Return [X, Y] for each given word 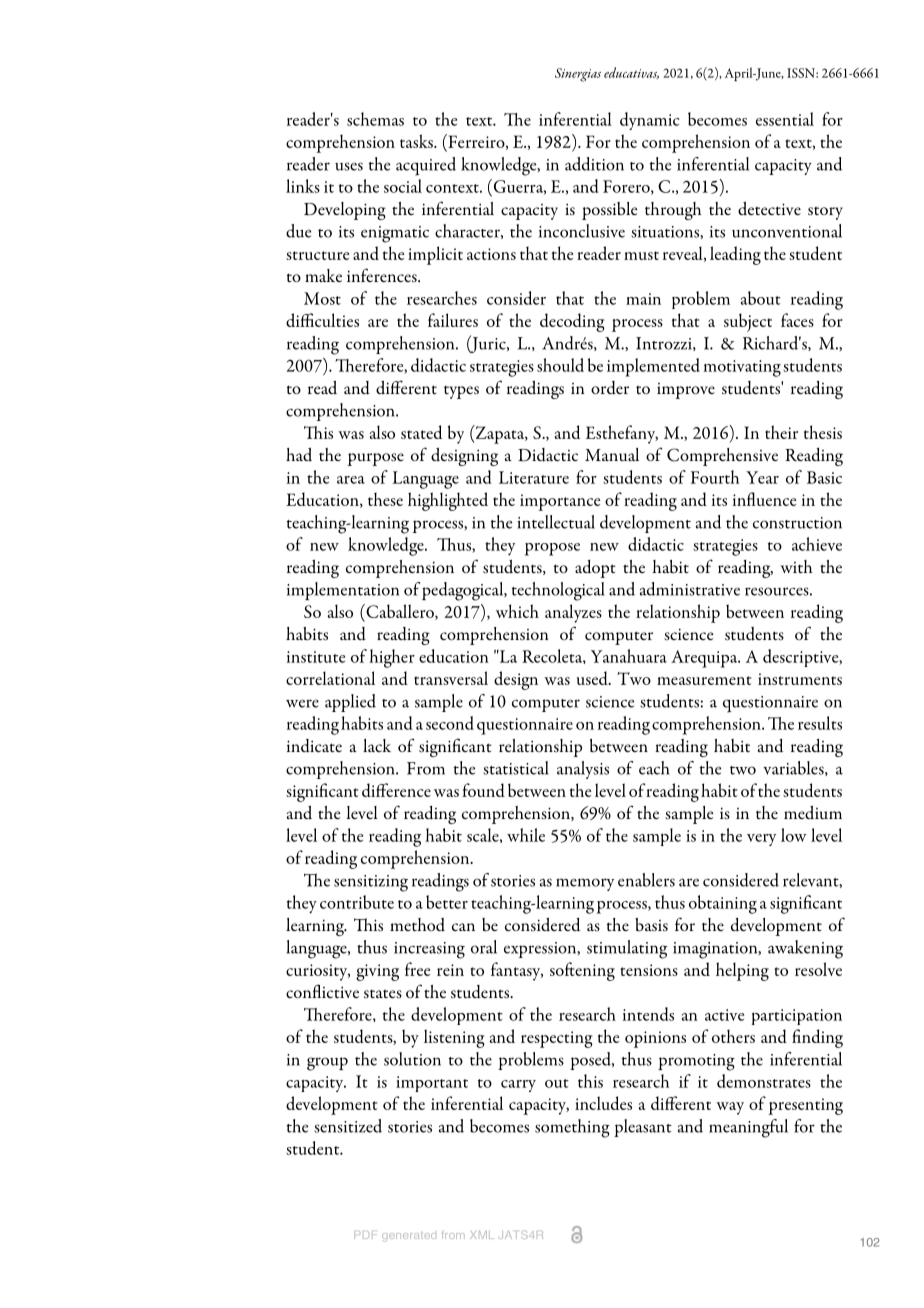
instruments [800, 679]
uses [349, 166]
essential [785, 119]
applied [350, 703]
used [593, 678]
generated [409, 1237]
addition [594, 164]
